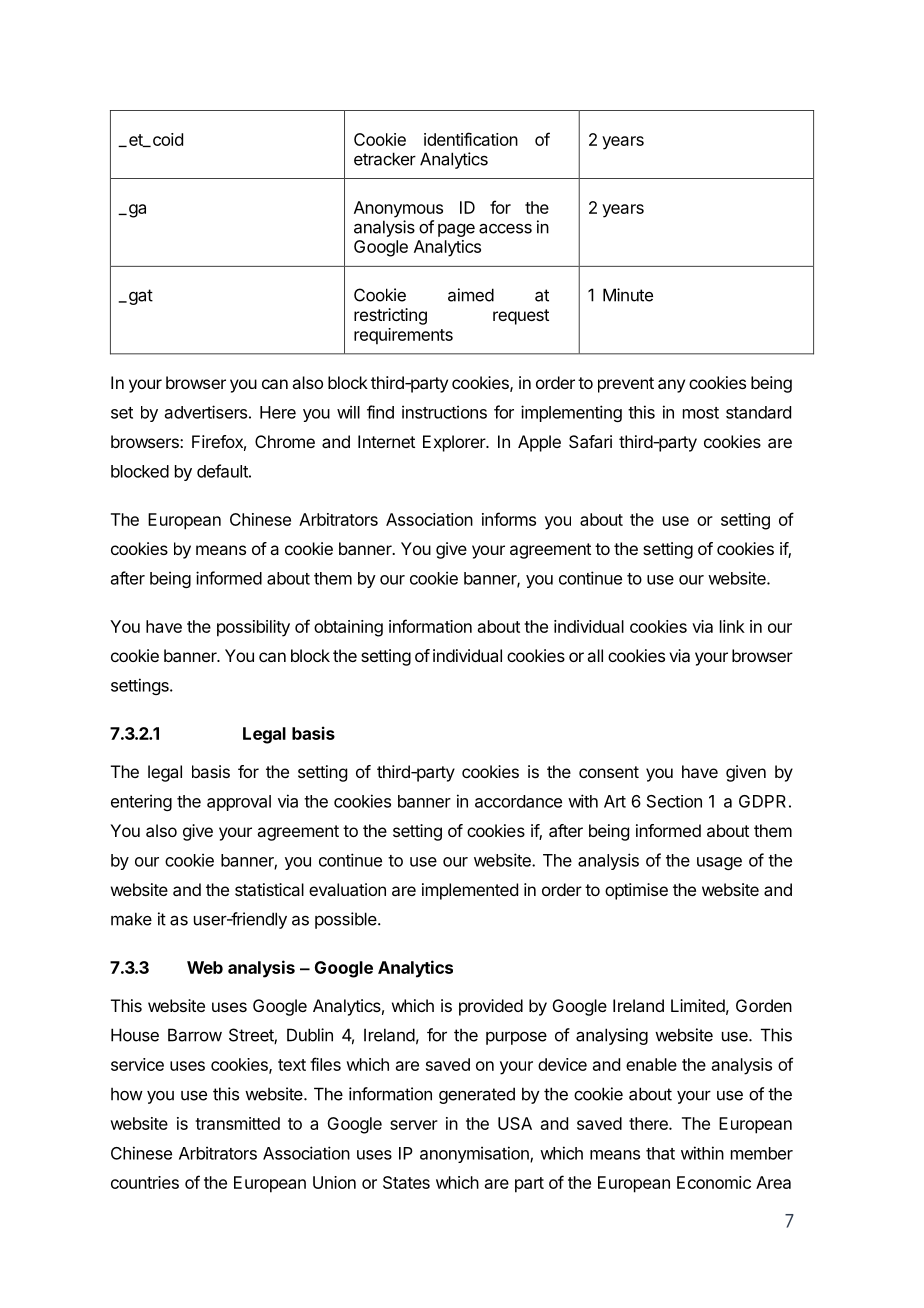  Describe the element at coordinates (732, 626) in the document. I see `link` at that location.
